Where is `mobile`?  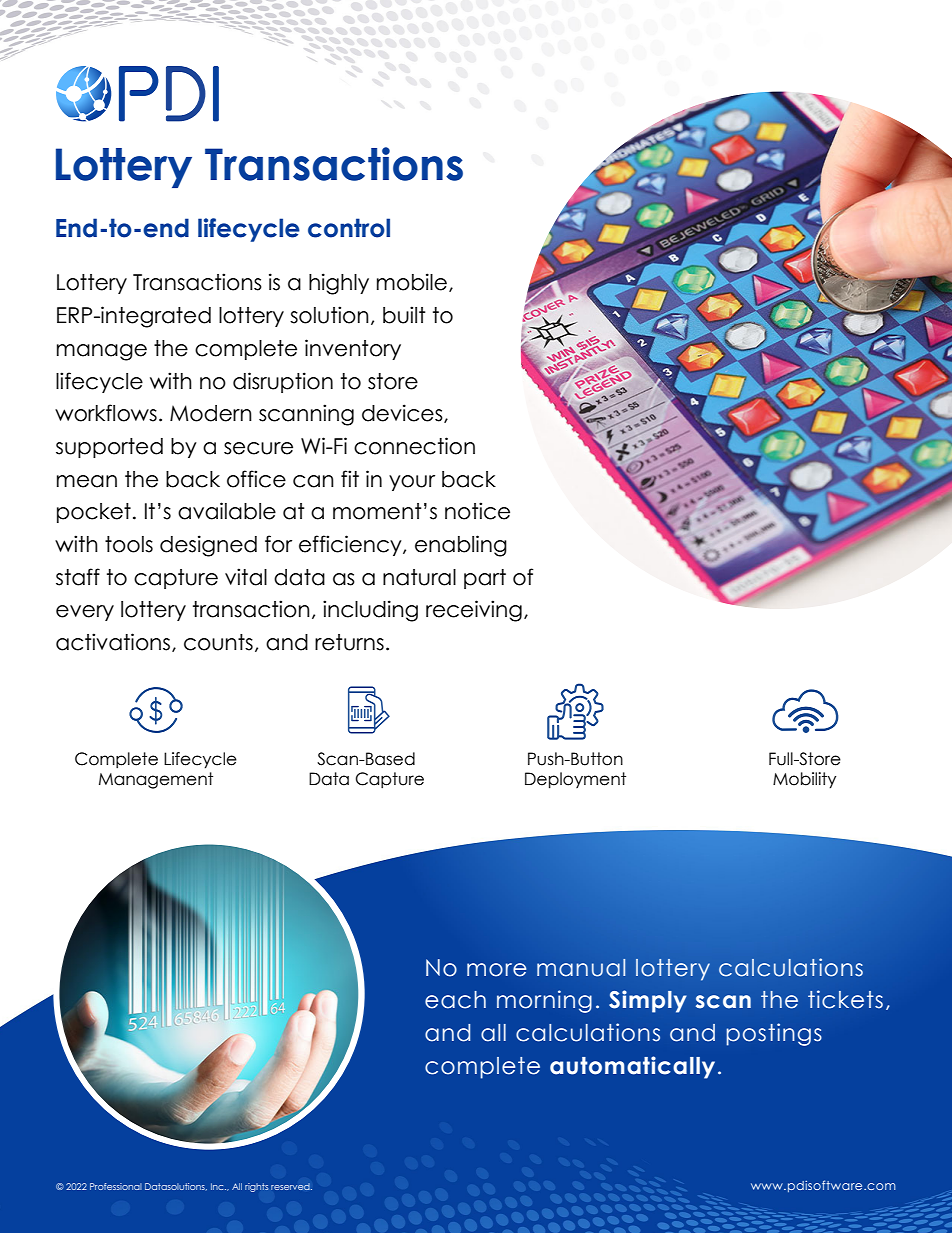
mobile is located at coordinates (412, 282).
